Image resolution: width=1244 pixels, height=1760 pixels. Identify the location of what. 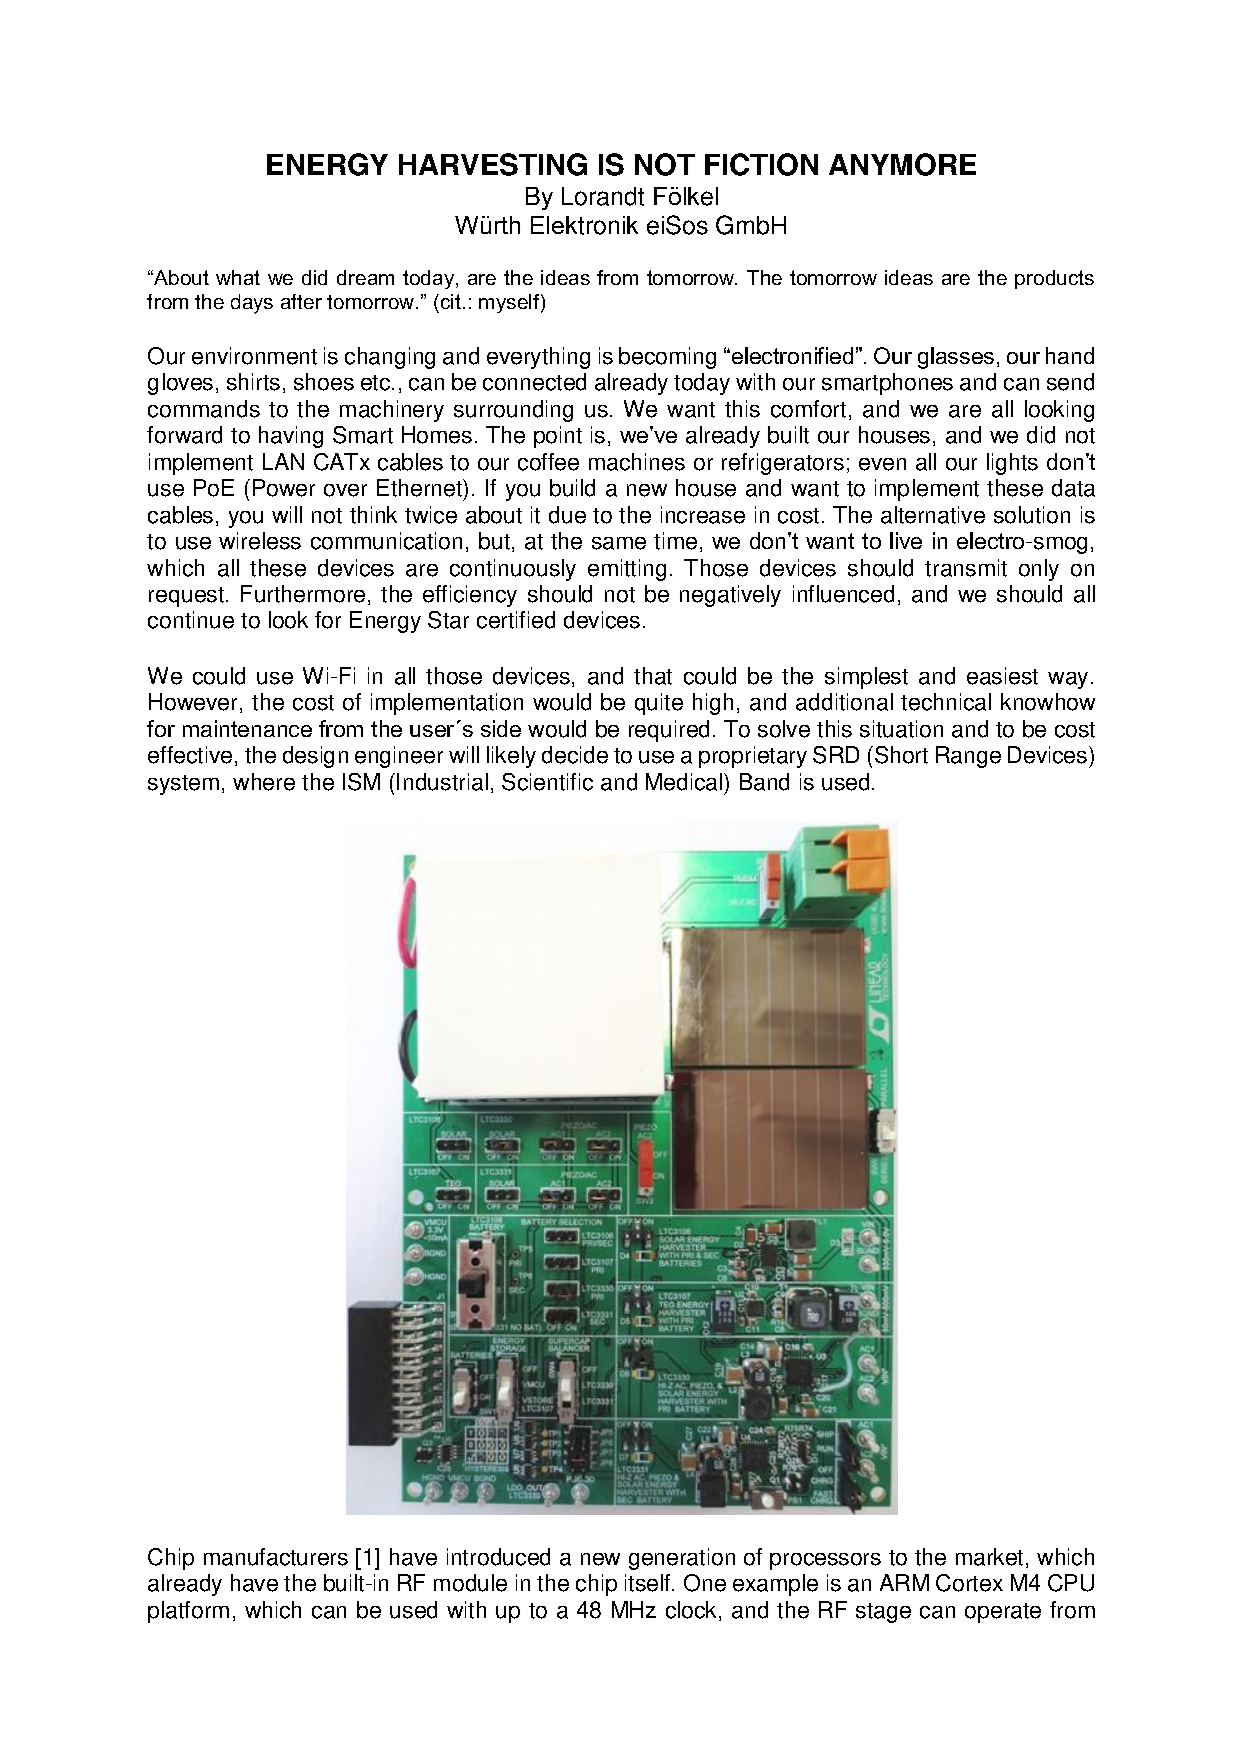
(238, 277).
